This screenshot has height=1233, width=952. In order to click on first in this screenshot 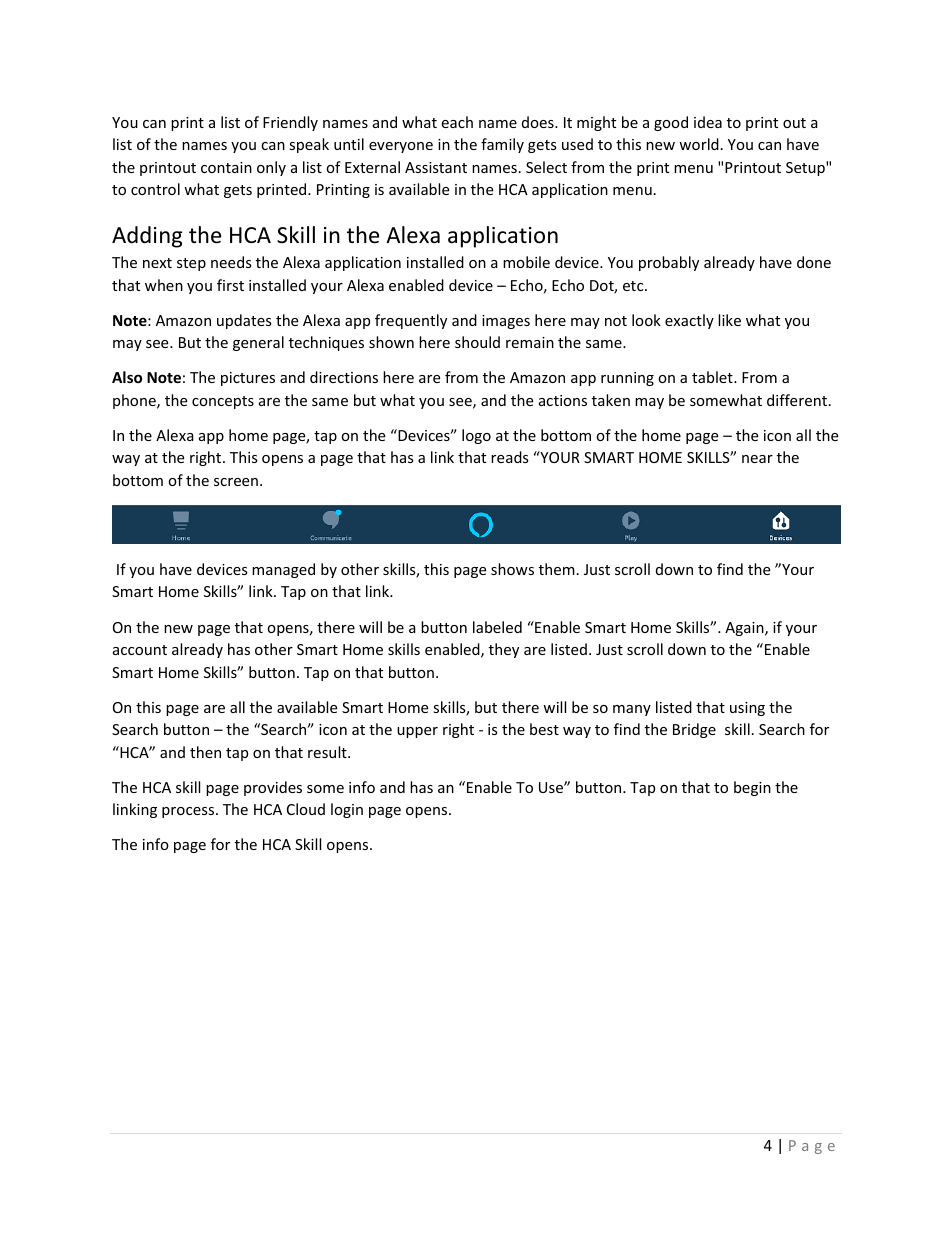, I will do `click(230, 285)`.
